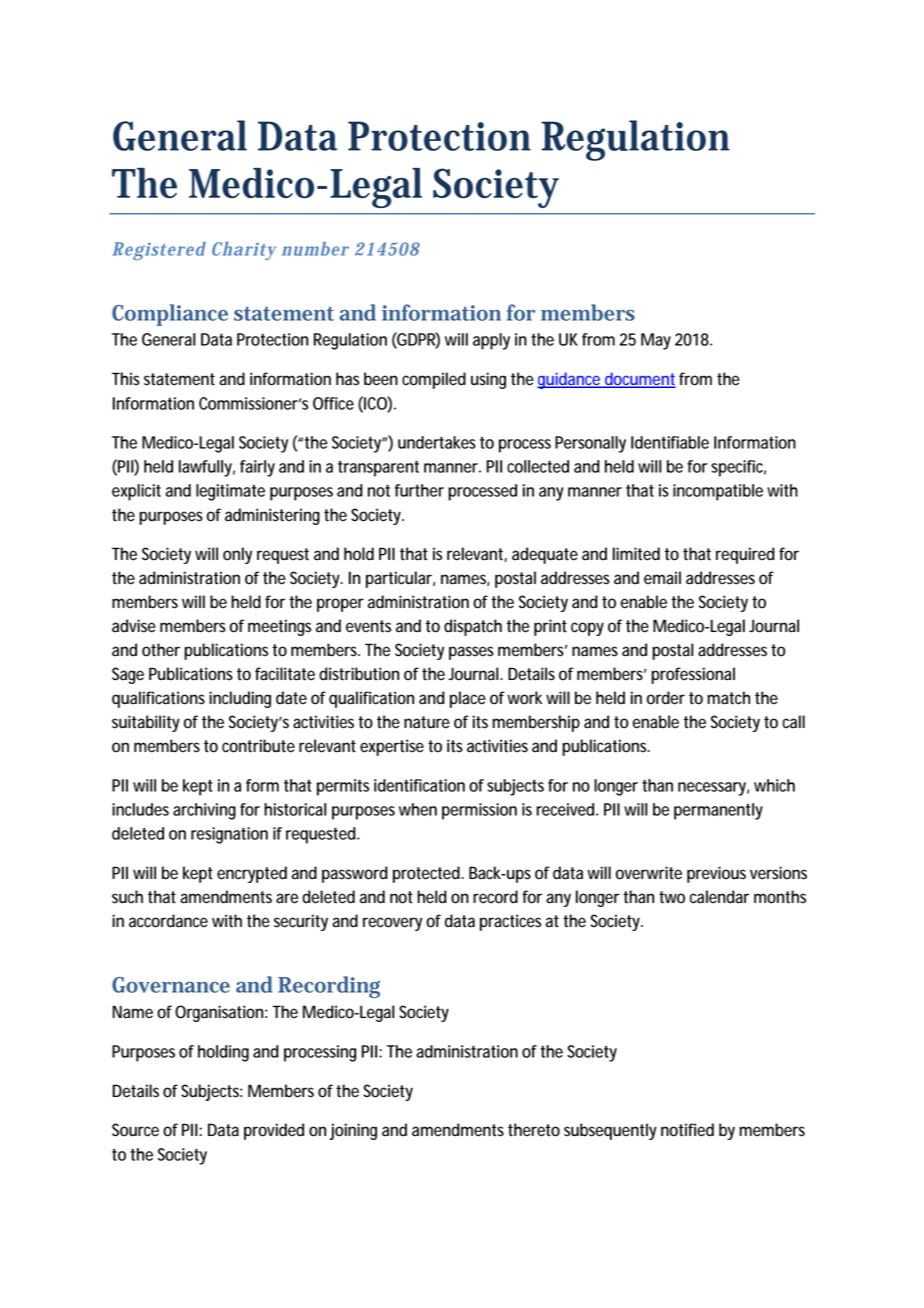 Image resolution: width=924 pixels, height=1308 pixels. What do you see at coordinates (656, 341) in the document?
I see `May` at bounding box center [656, 341].
